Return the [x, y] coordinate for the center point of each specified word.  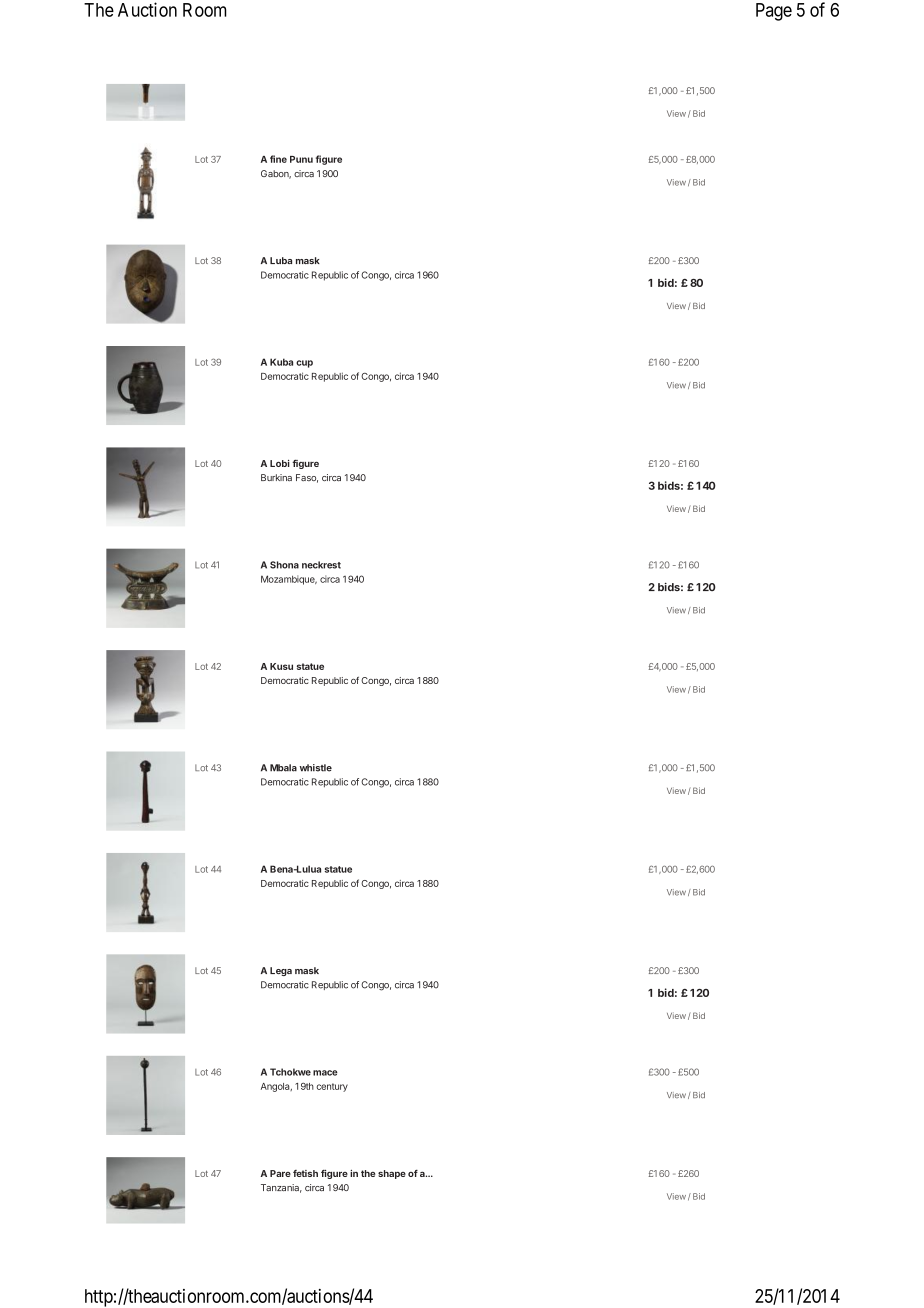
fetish [305, 1173]
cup [304, 364]
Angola [276, 1087]
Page [774, 12]
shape [392, 1174]
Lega [281, 971]
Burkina [276, 477]
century [332, 1087]
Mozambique [289, 580]
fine [278, 159]
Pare [280, 1173]
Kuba [281, 362]
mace [325, 1073]
